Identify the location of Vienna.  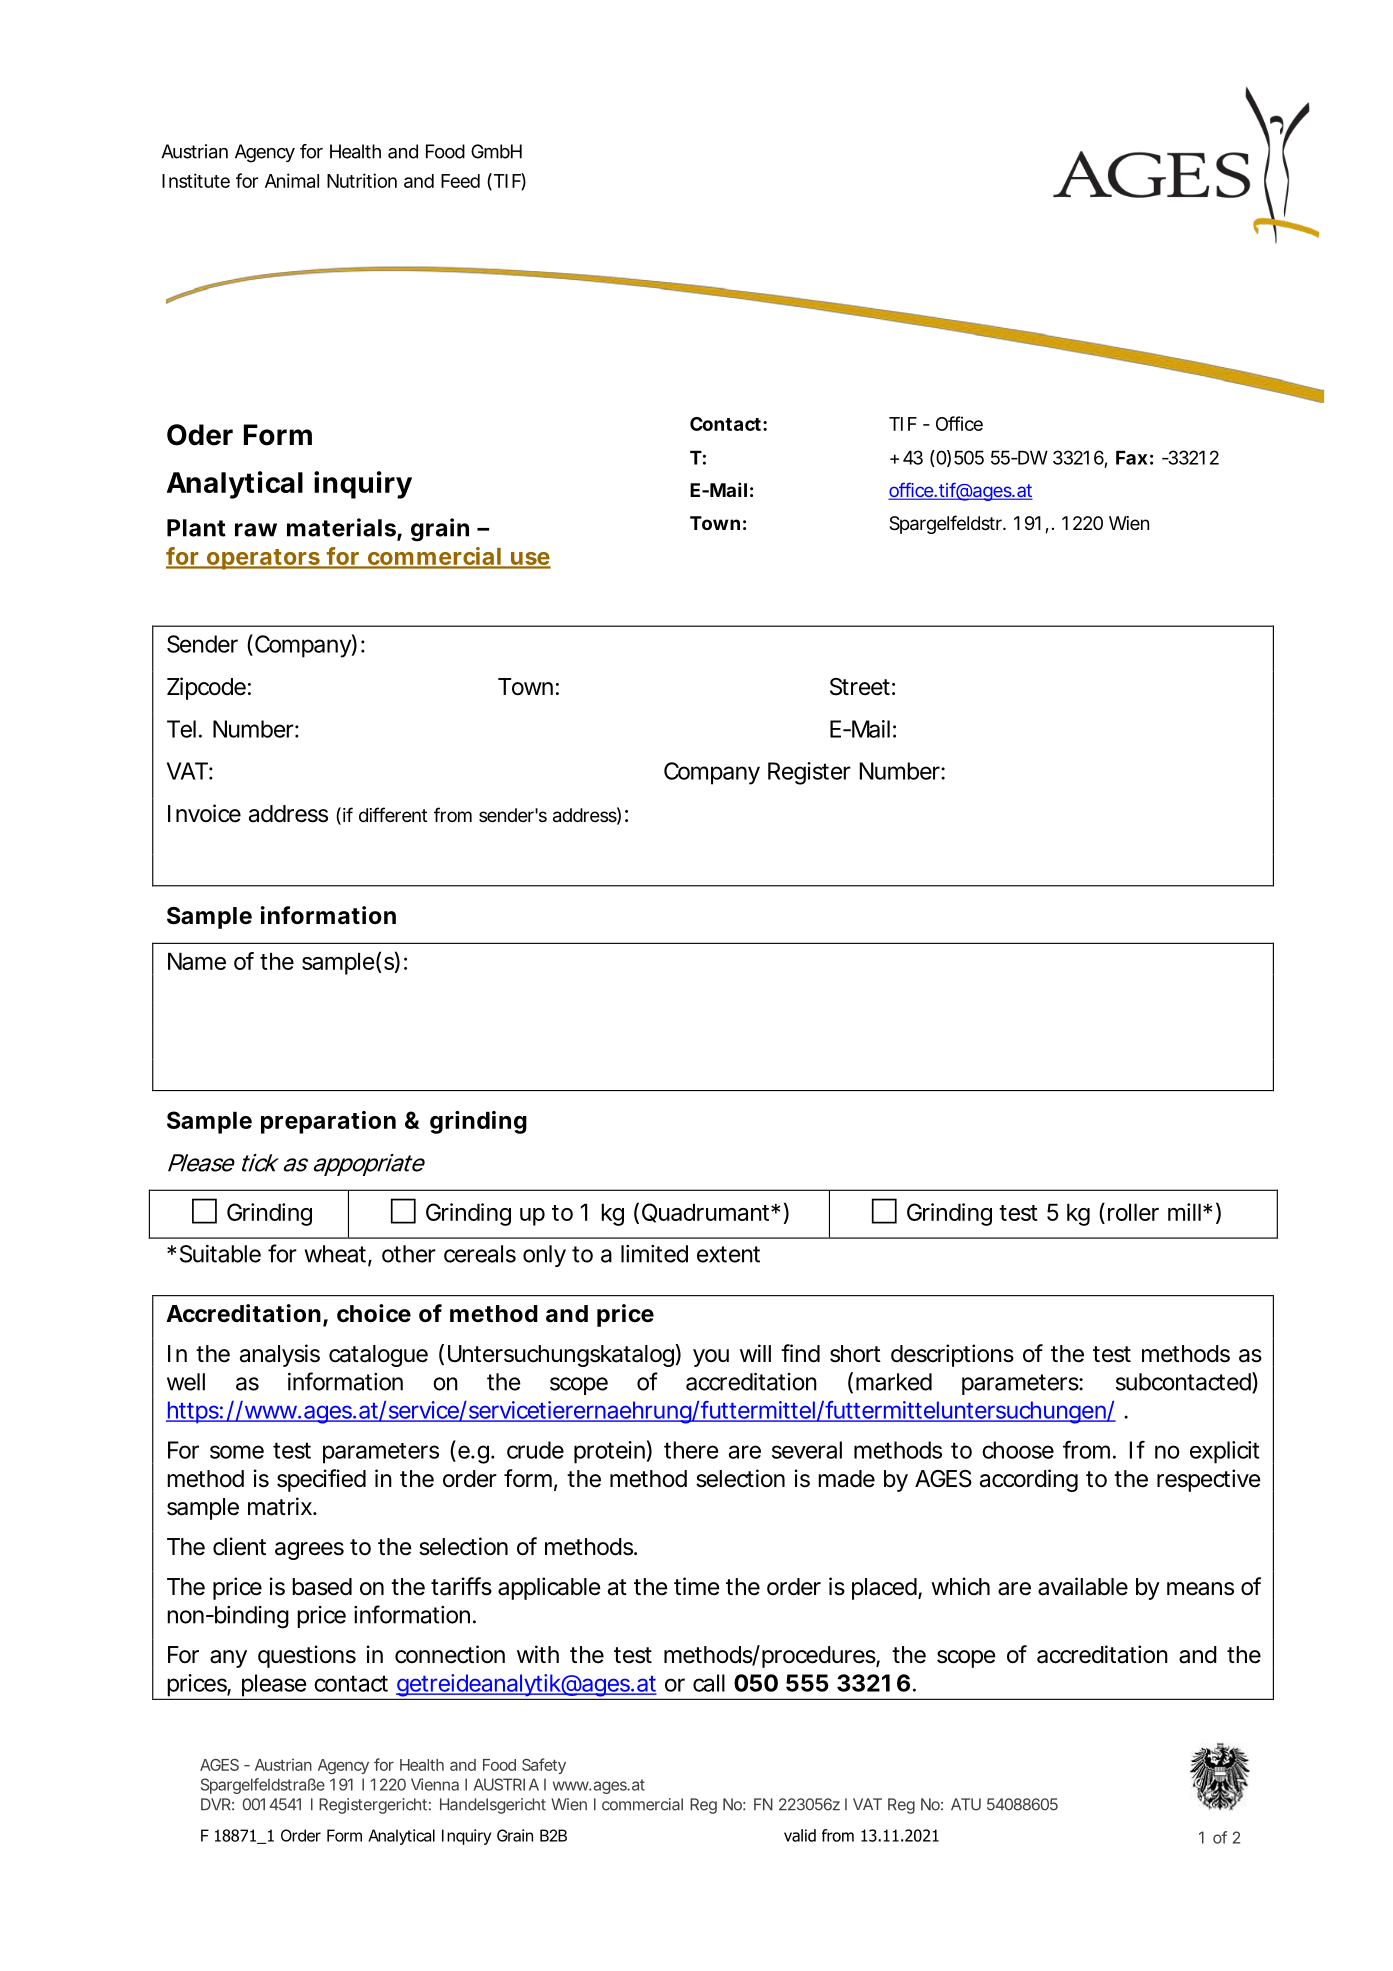
(435, 1784).
